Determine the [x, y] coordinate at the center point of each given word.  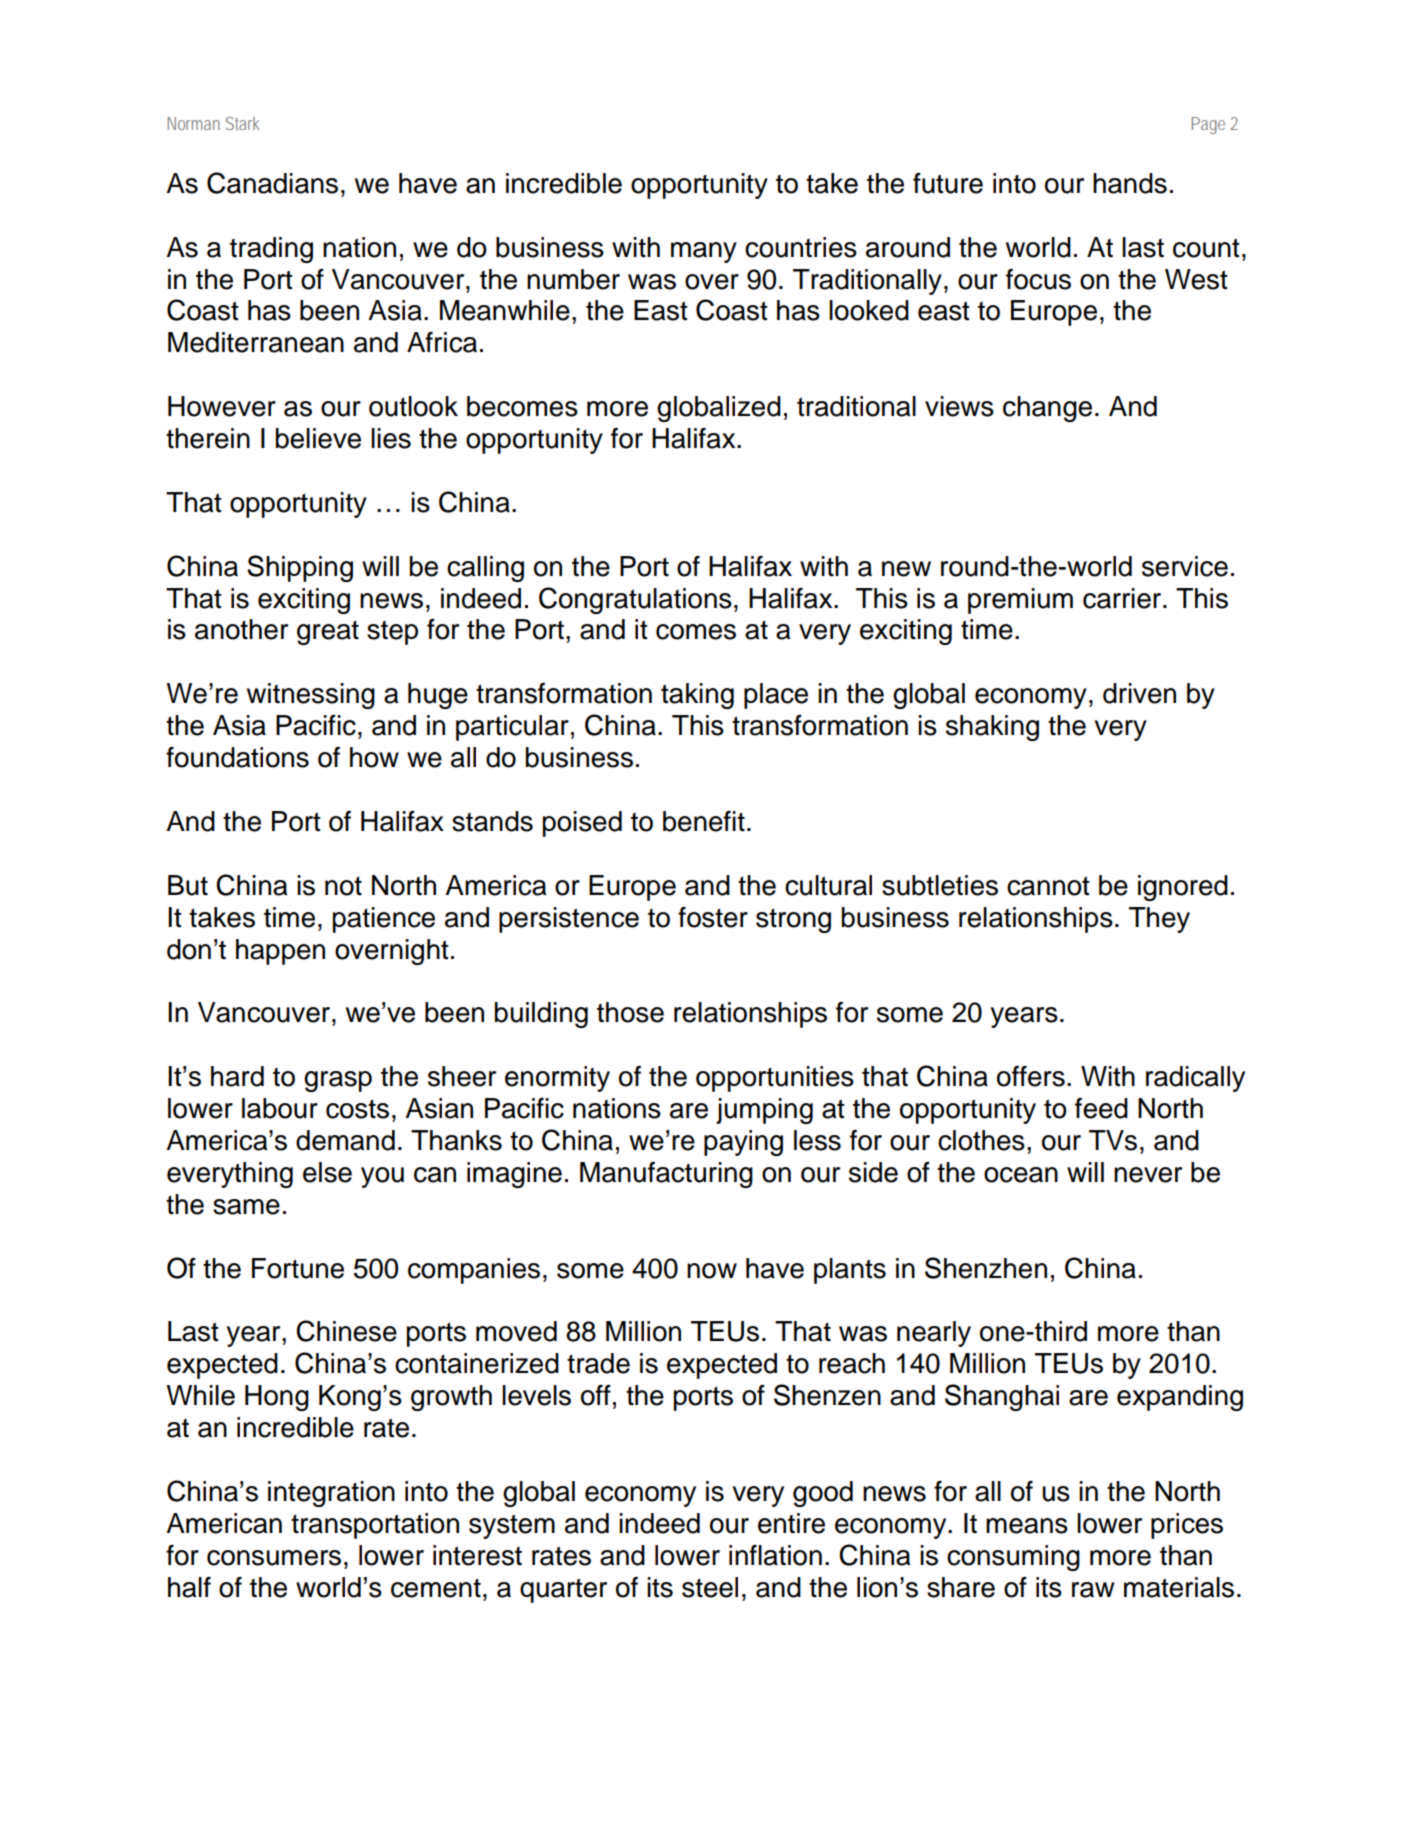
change [1047, 409]
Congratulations [635, 600]
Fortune [298, 1268]
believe [318, 438]
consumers [274, 1558]
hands [1130, 183]
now [712, 1271]
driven [1139, 693]
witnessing [311, 696]
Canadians [272, 183]
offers [1031, 1076]
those [630, 1012]
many [704, 252]
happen [280, 952]
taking [697, 696]
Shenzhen [986, 1268]
